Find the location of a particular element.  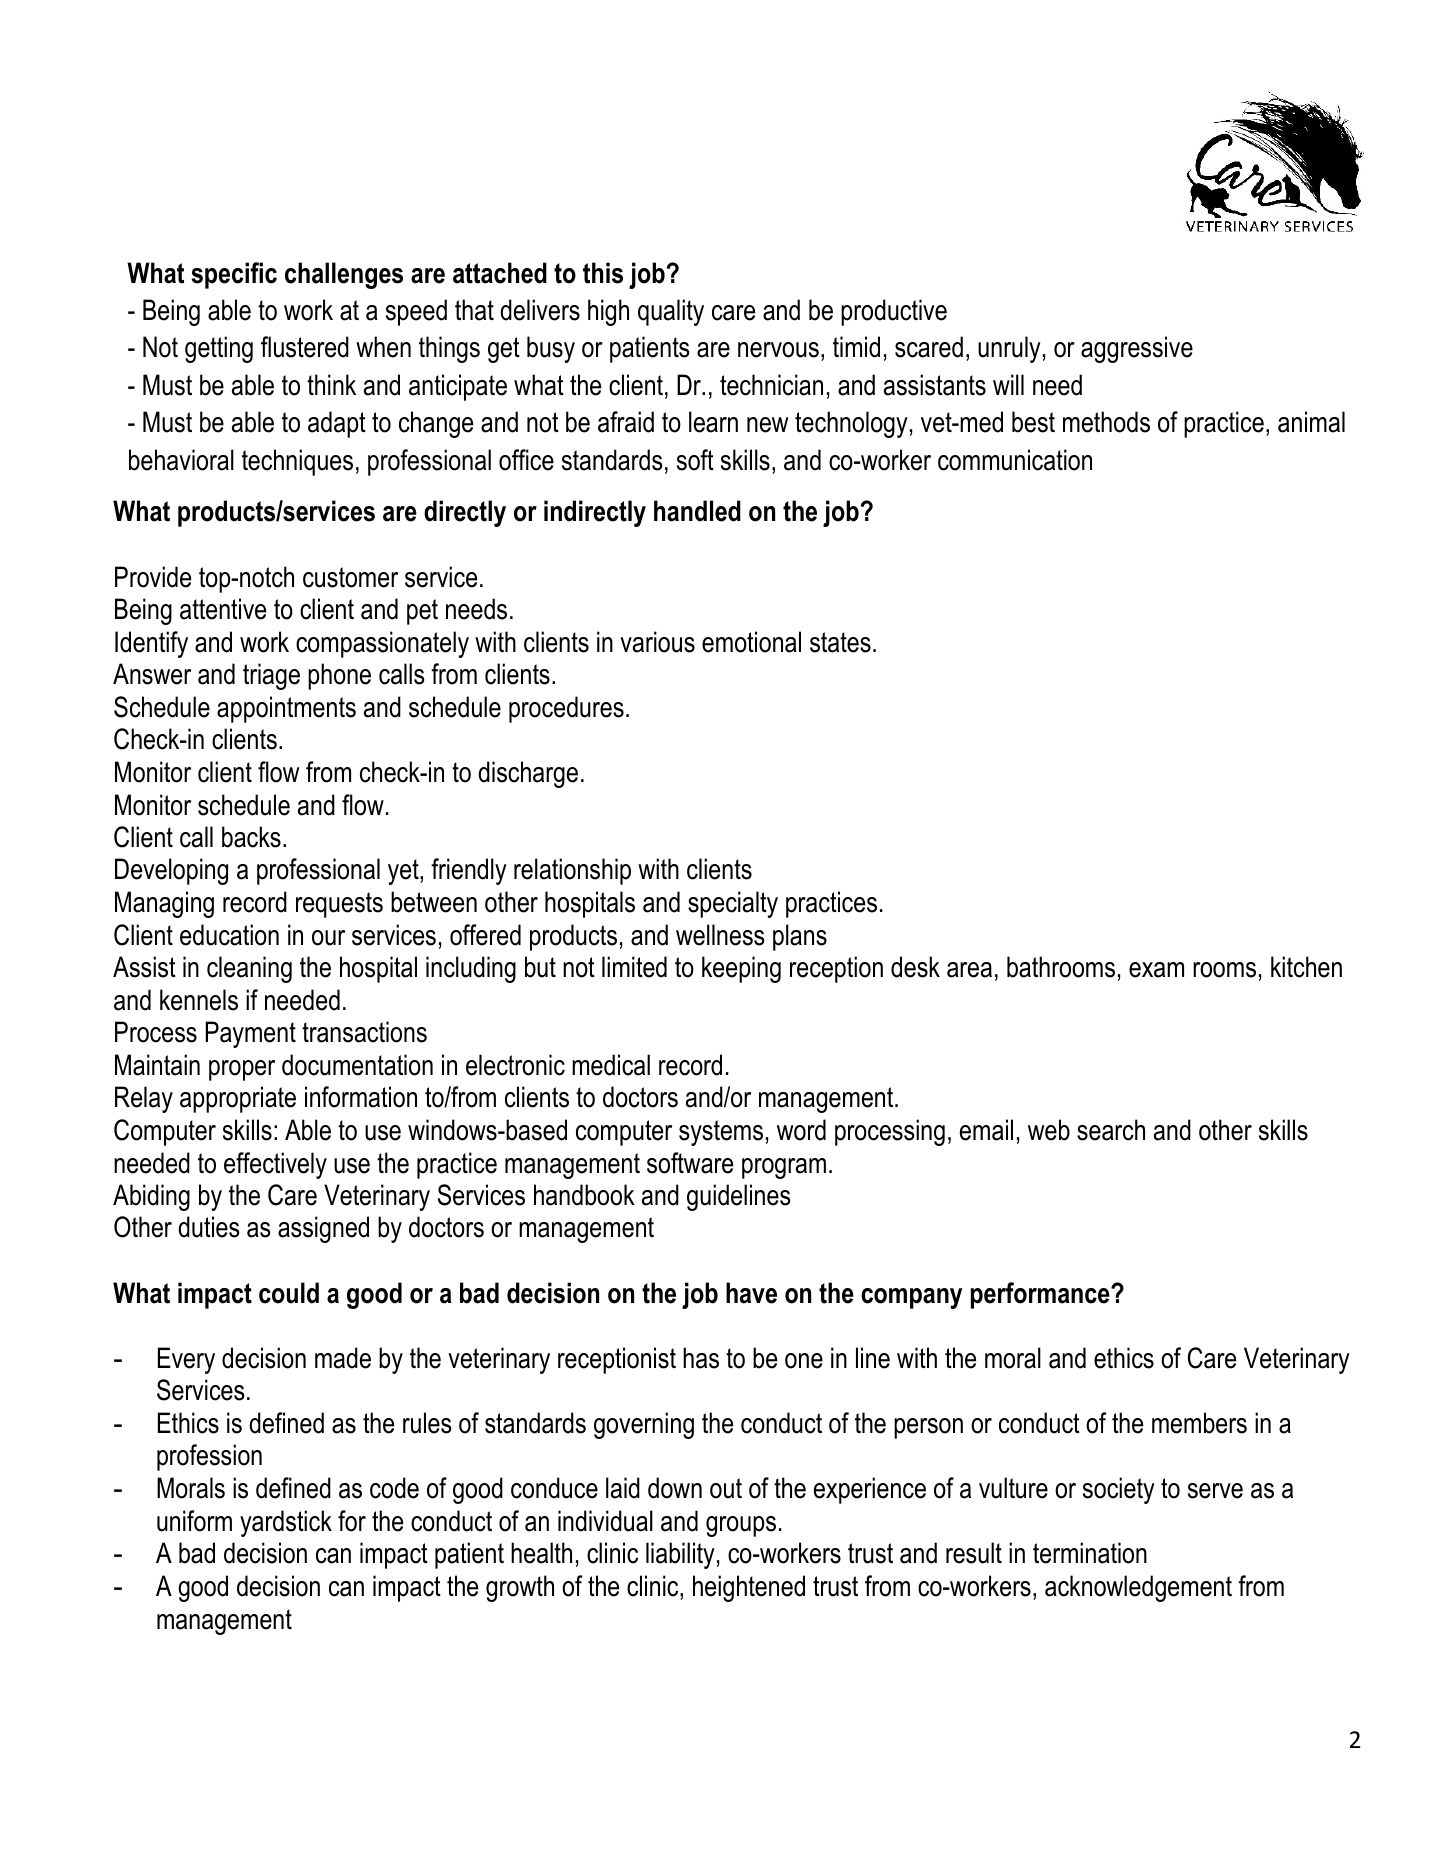

uniform is located at coordinates (194, 1521).
